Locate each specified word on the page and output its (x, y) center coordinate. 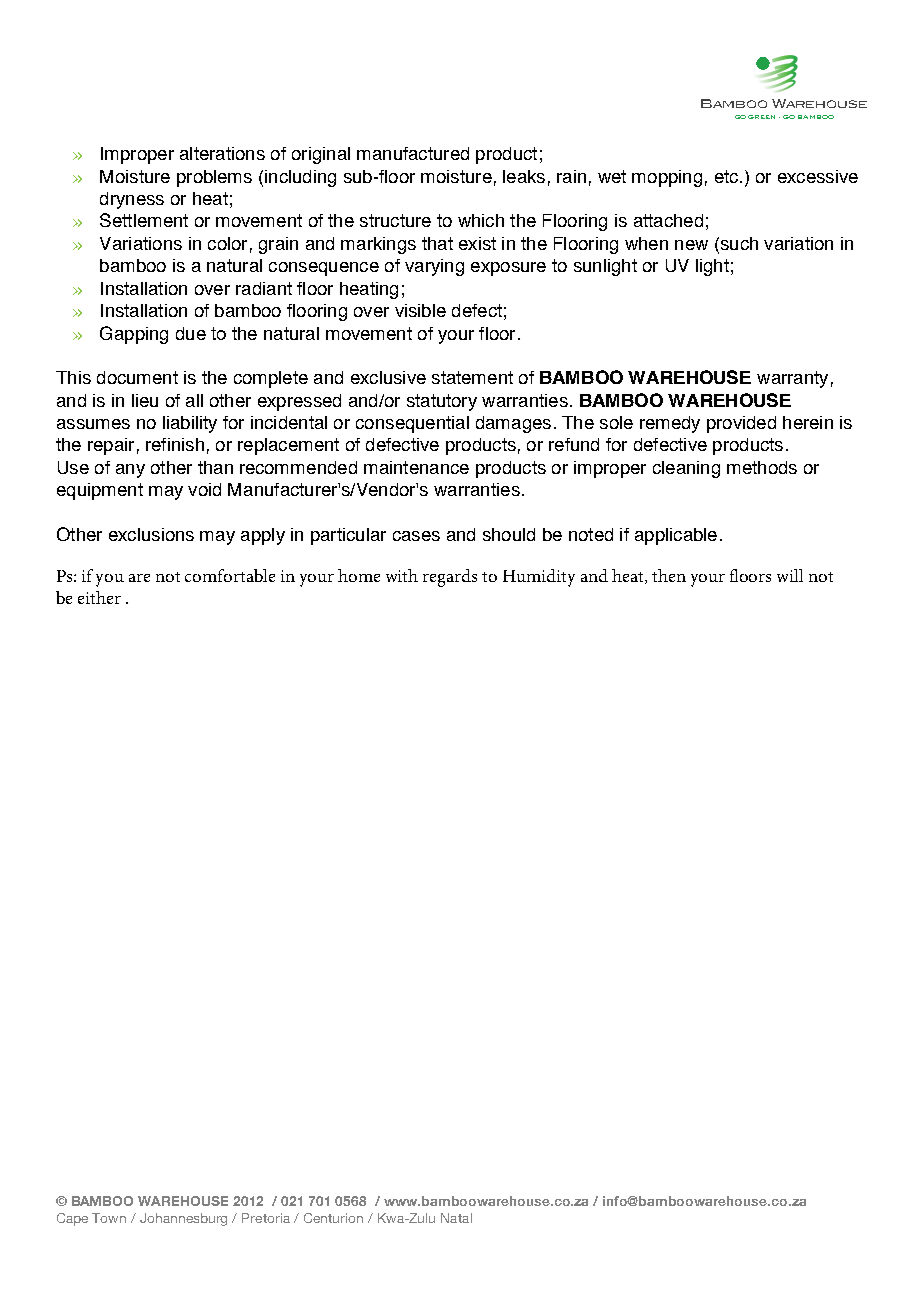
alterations (222, 153)
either (99, 597)
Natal (456, 1218)
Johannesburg (183, 1219)
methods (762, 467)
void (204, 489)
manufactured (413, 153)
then (669, 575)
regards (450, 578)
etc (726, 176)
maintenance (416, 467)
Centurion (333, 1218)
